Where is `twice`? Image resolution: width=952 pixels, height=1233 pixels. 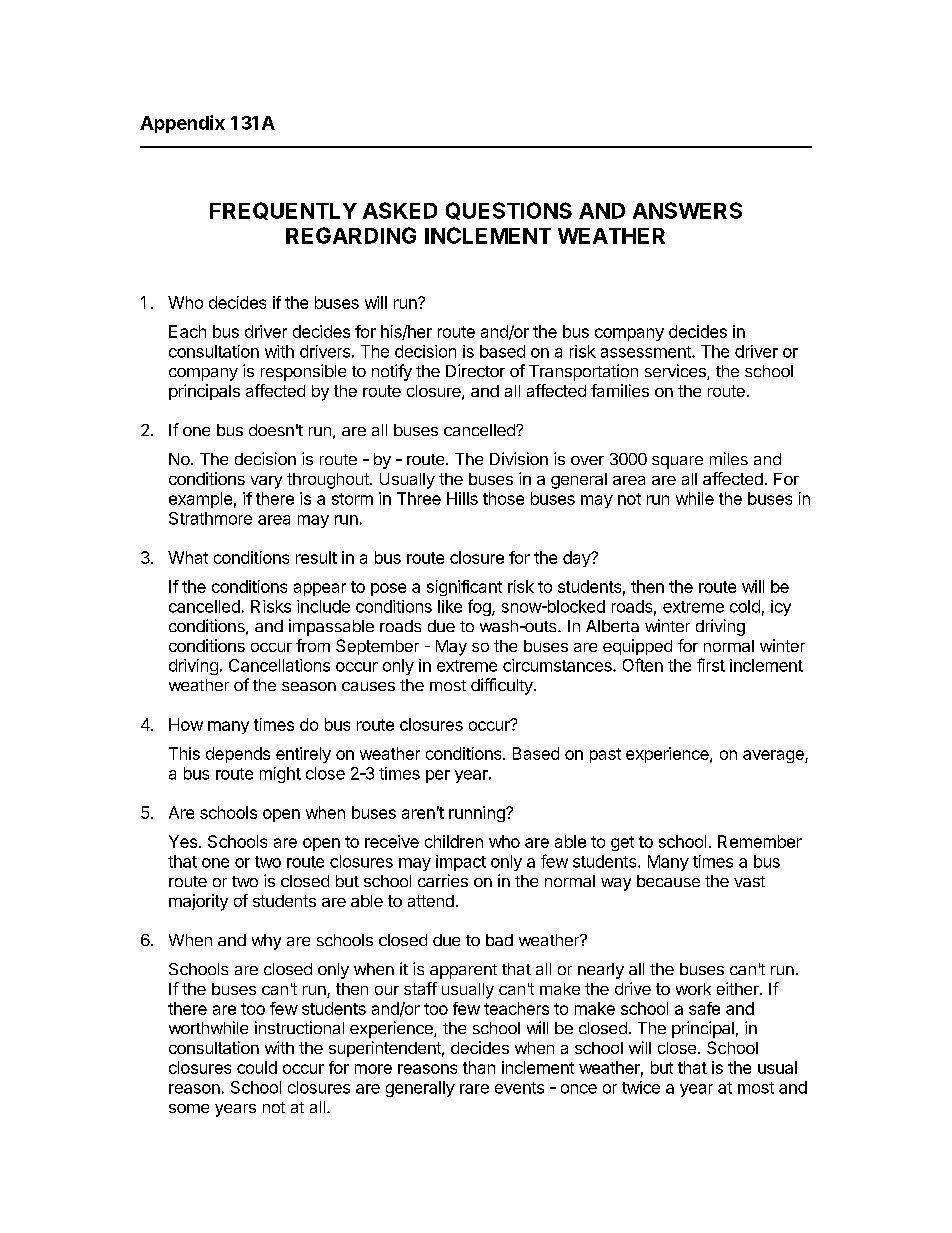
twice is located at coordinates (641, 1087).
